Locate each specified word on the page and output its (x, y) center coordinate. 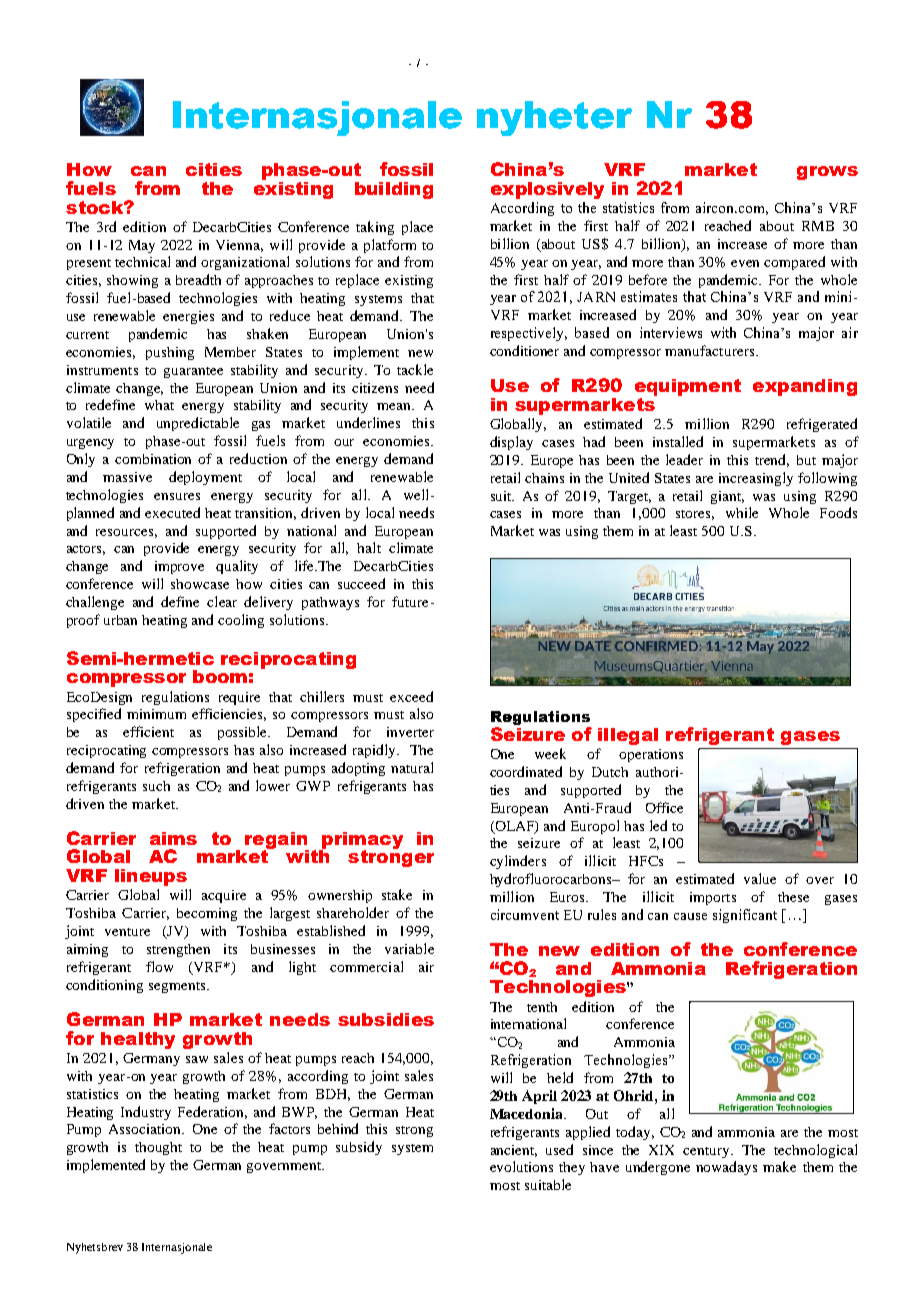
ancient (514, 1151)
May (142, 246)
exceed (411, 696)
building (394, 190)
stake (397, 894)
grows (827, 173)
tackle (415, 369)
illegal (628, 736)
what (159, 405)
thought (158, 1148)
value (760, 878)
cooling (241, 621)
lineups (151, 877)
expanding (805, 387)
